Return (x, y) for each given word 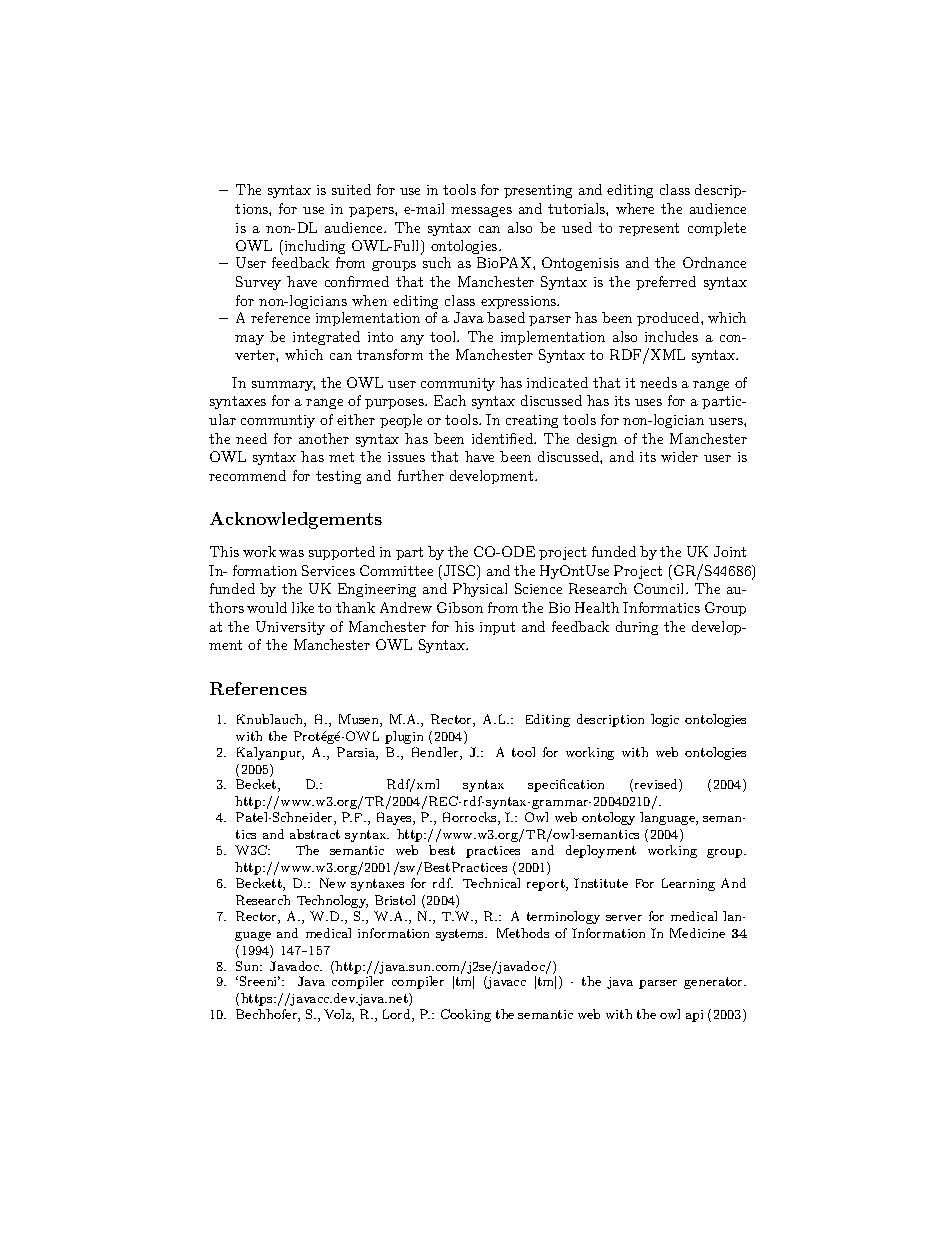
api (694, 1016)
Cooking (466, 1015)
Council (660, 588)
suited (351, 189)
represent (649, 229)
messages (481, 212)
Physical (480, 590)
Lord (398, 1015)
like (303, 607)
